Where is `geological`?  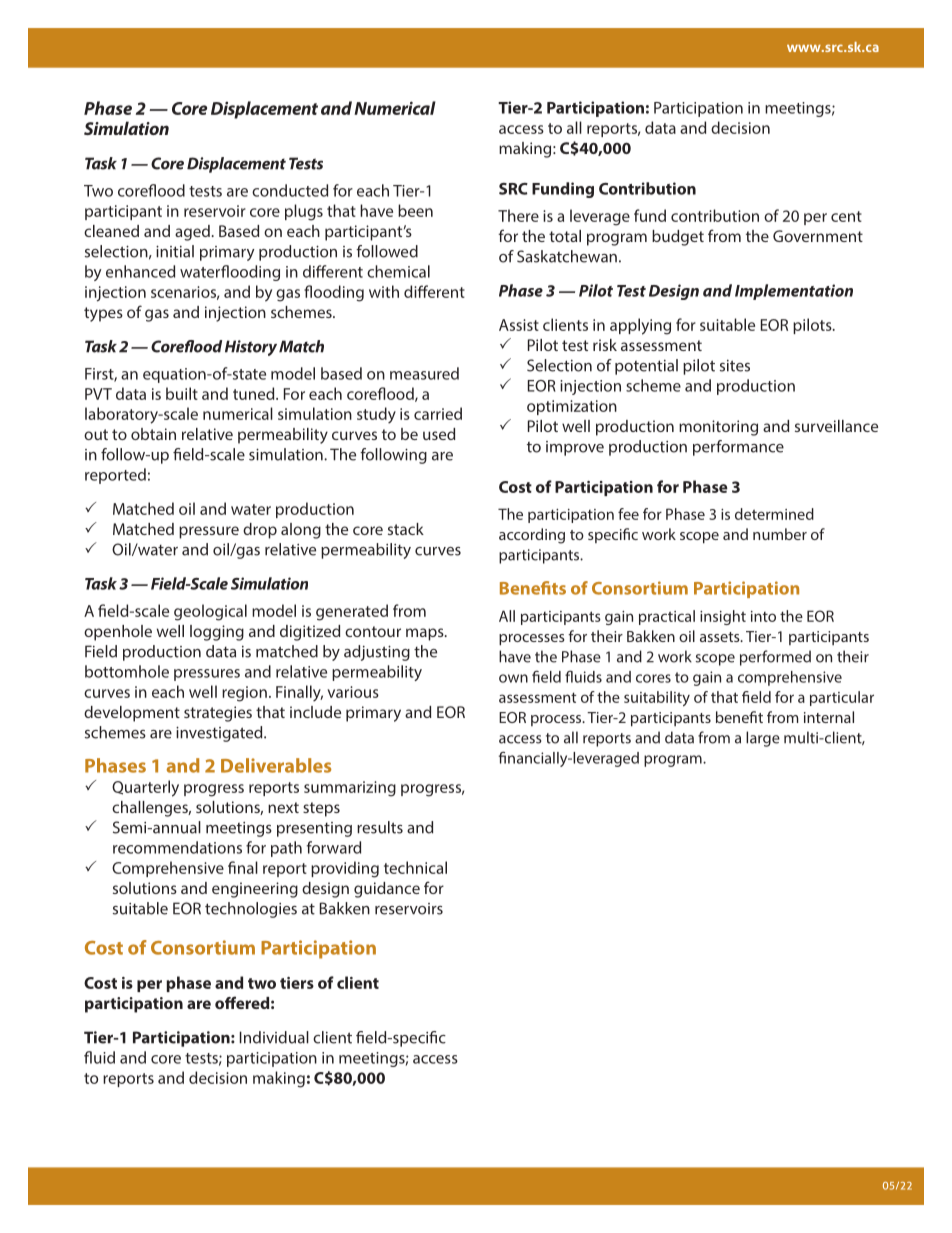
geological is located at coordinates (210, 612).
